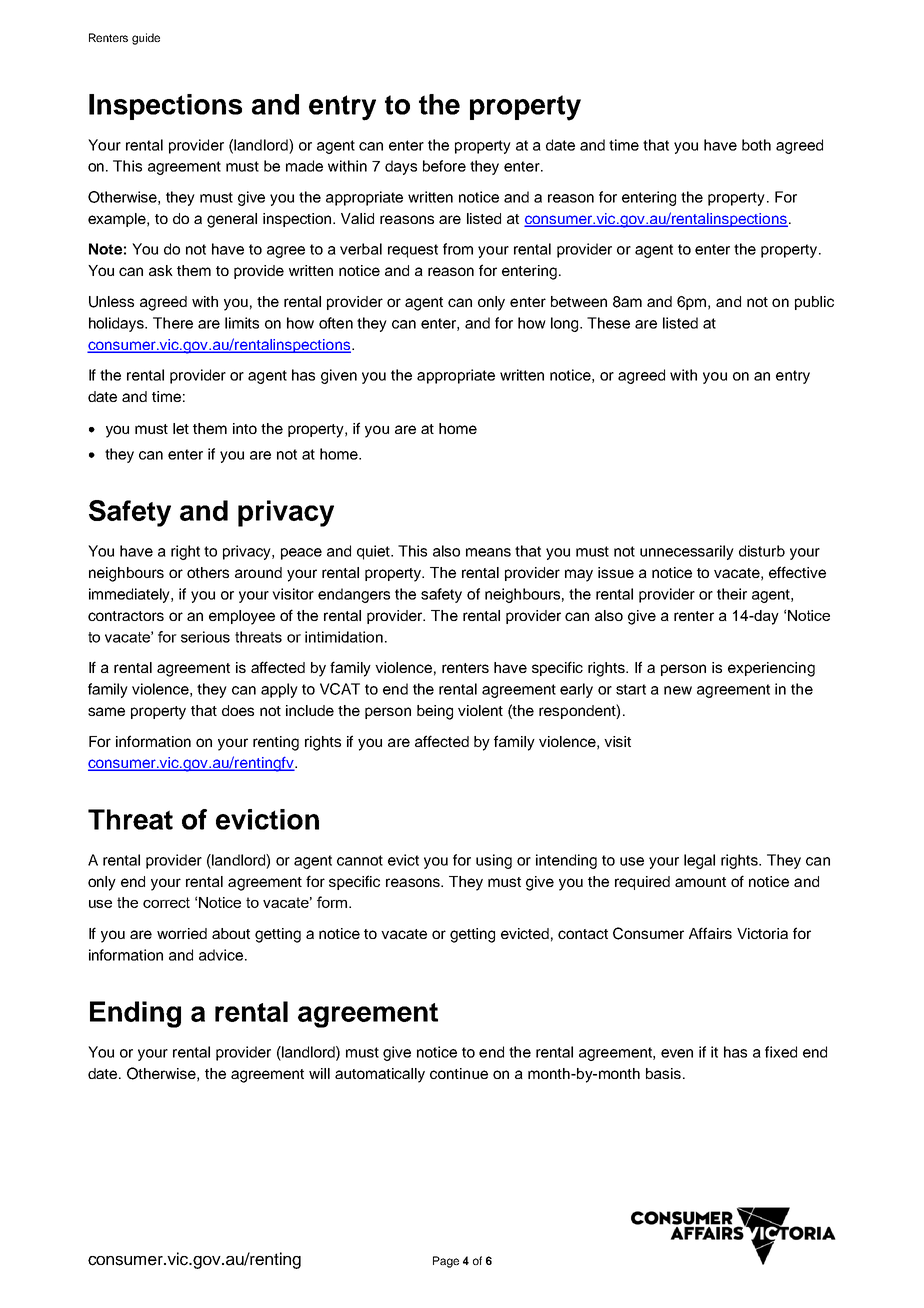 The height and width of the screenshot is (1308, 924). What do you see at coordinates (319, 1073) in the screenshot?
I see `will` at bounding box center [319, 1073].
